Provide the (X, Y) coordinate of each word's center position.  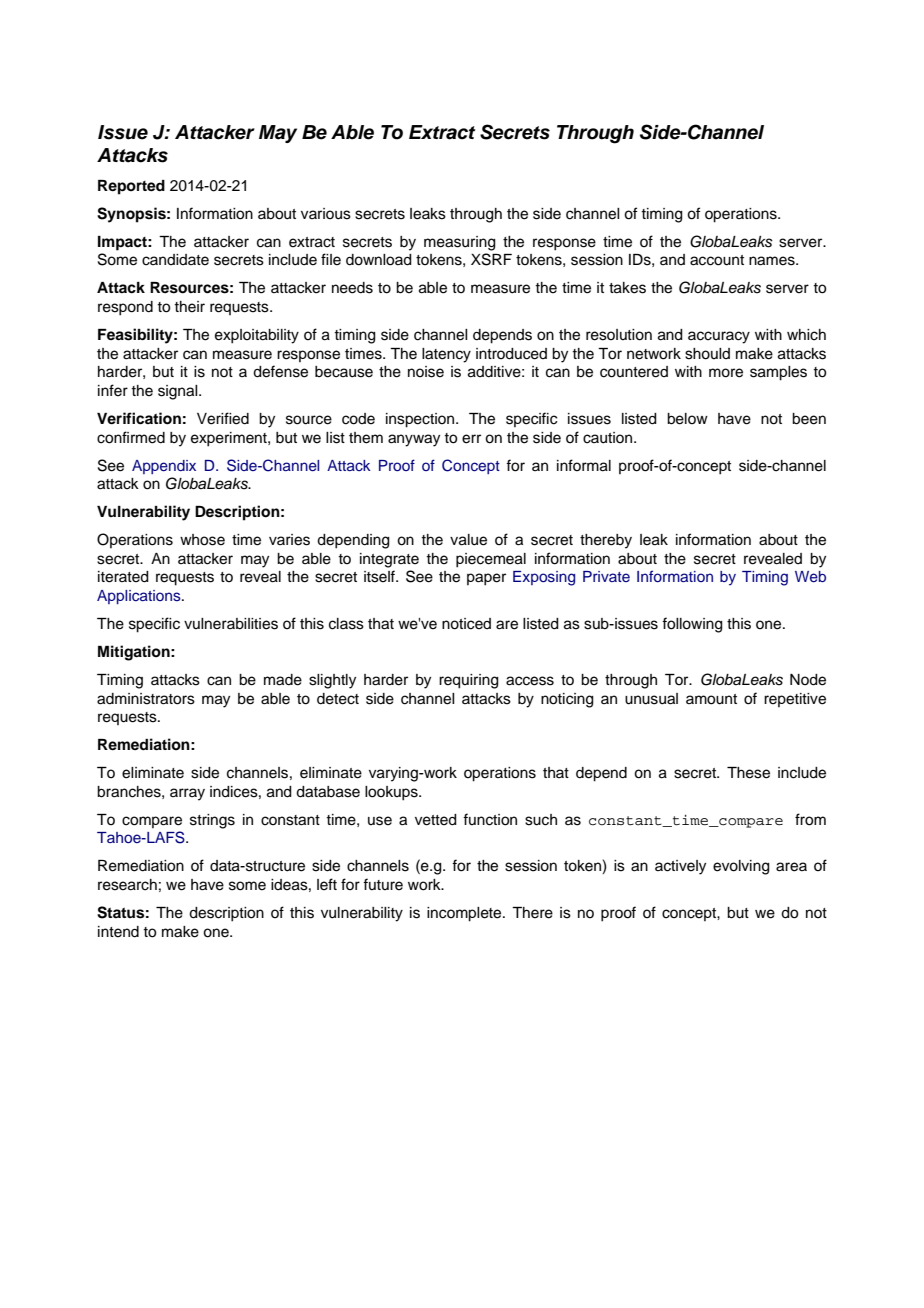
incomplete (465, 914)
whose (202, 540)
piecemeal (491, 560)
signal (179, 392)
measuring (460, 243)
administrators (146, 699)
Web (810, 576)
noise (426, 372)
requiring (469, 681)
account (717, 260)
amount (711, 699)
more (726, 373)
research (127, 885)
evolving (741, 867)
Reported (131, 187)
